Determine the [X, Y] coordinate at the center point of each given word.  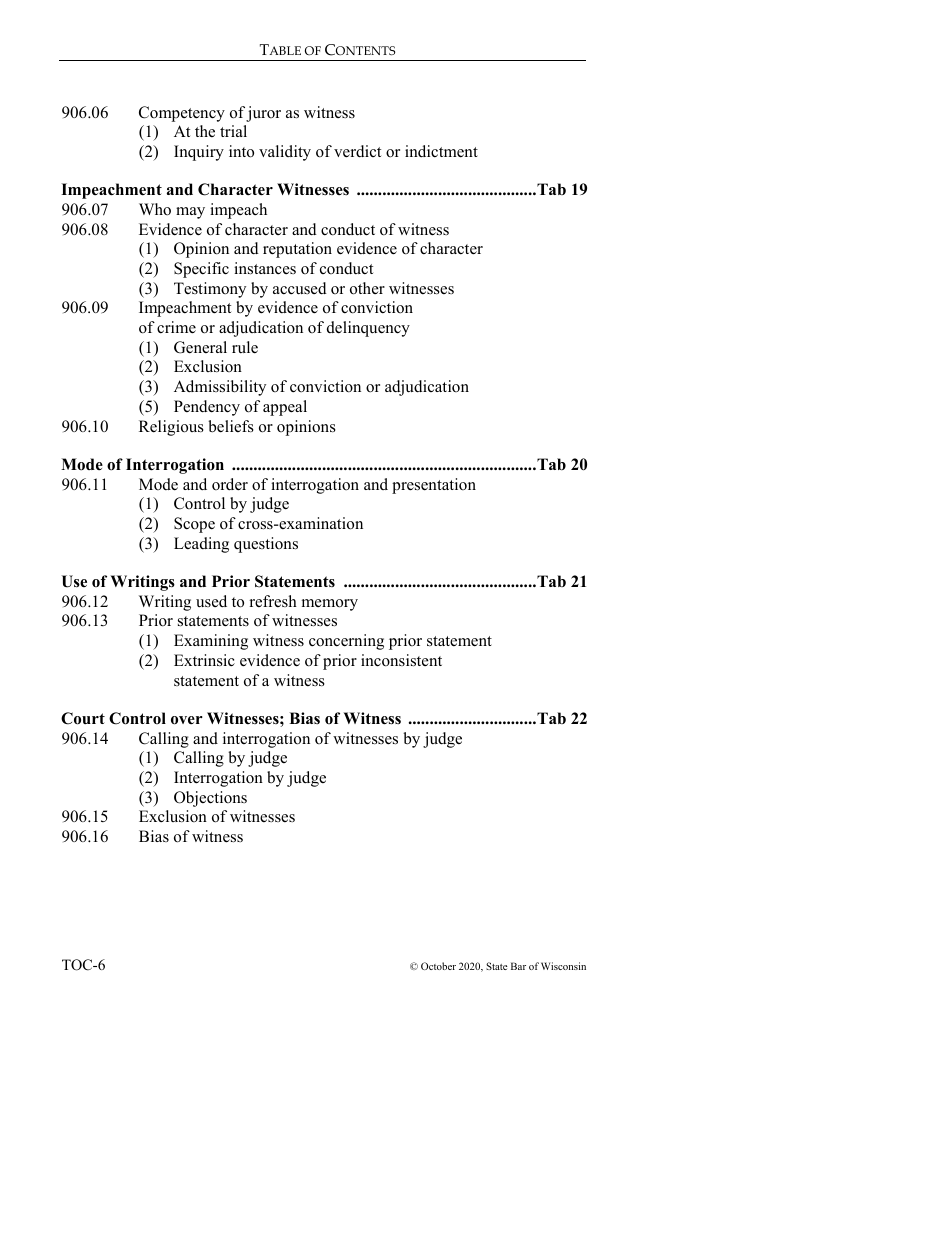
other [367, 288]
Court [83, 718]
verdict [357, 151]
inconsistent [401, 660]
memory [330, 605]
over [187, 720]
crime [176, 327]
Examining [211, 642]
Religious [171, 428]
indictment [441, 151]
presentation [434, 486]
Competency [182, 114]
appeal [285, 408]
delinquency [368, 329]
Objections [210, 799]
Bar [518, 966]
